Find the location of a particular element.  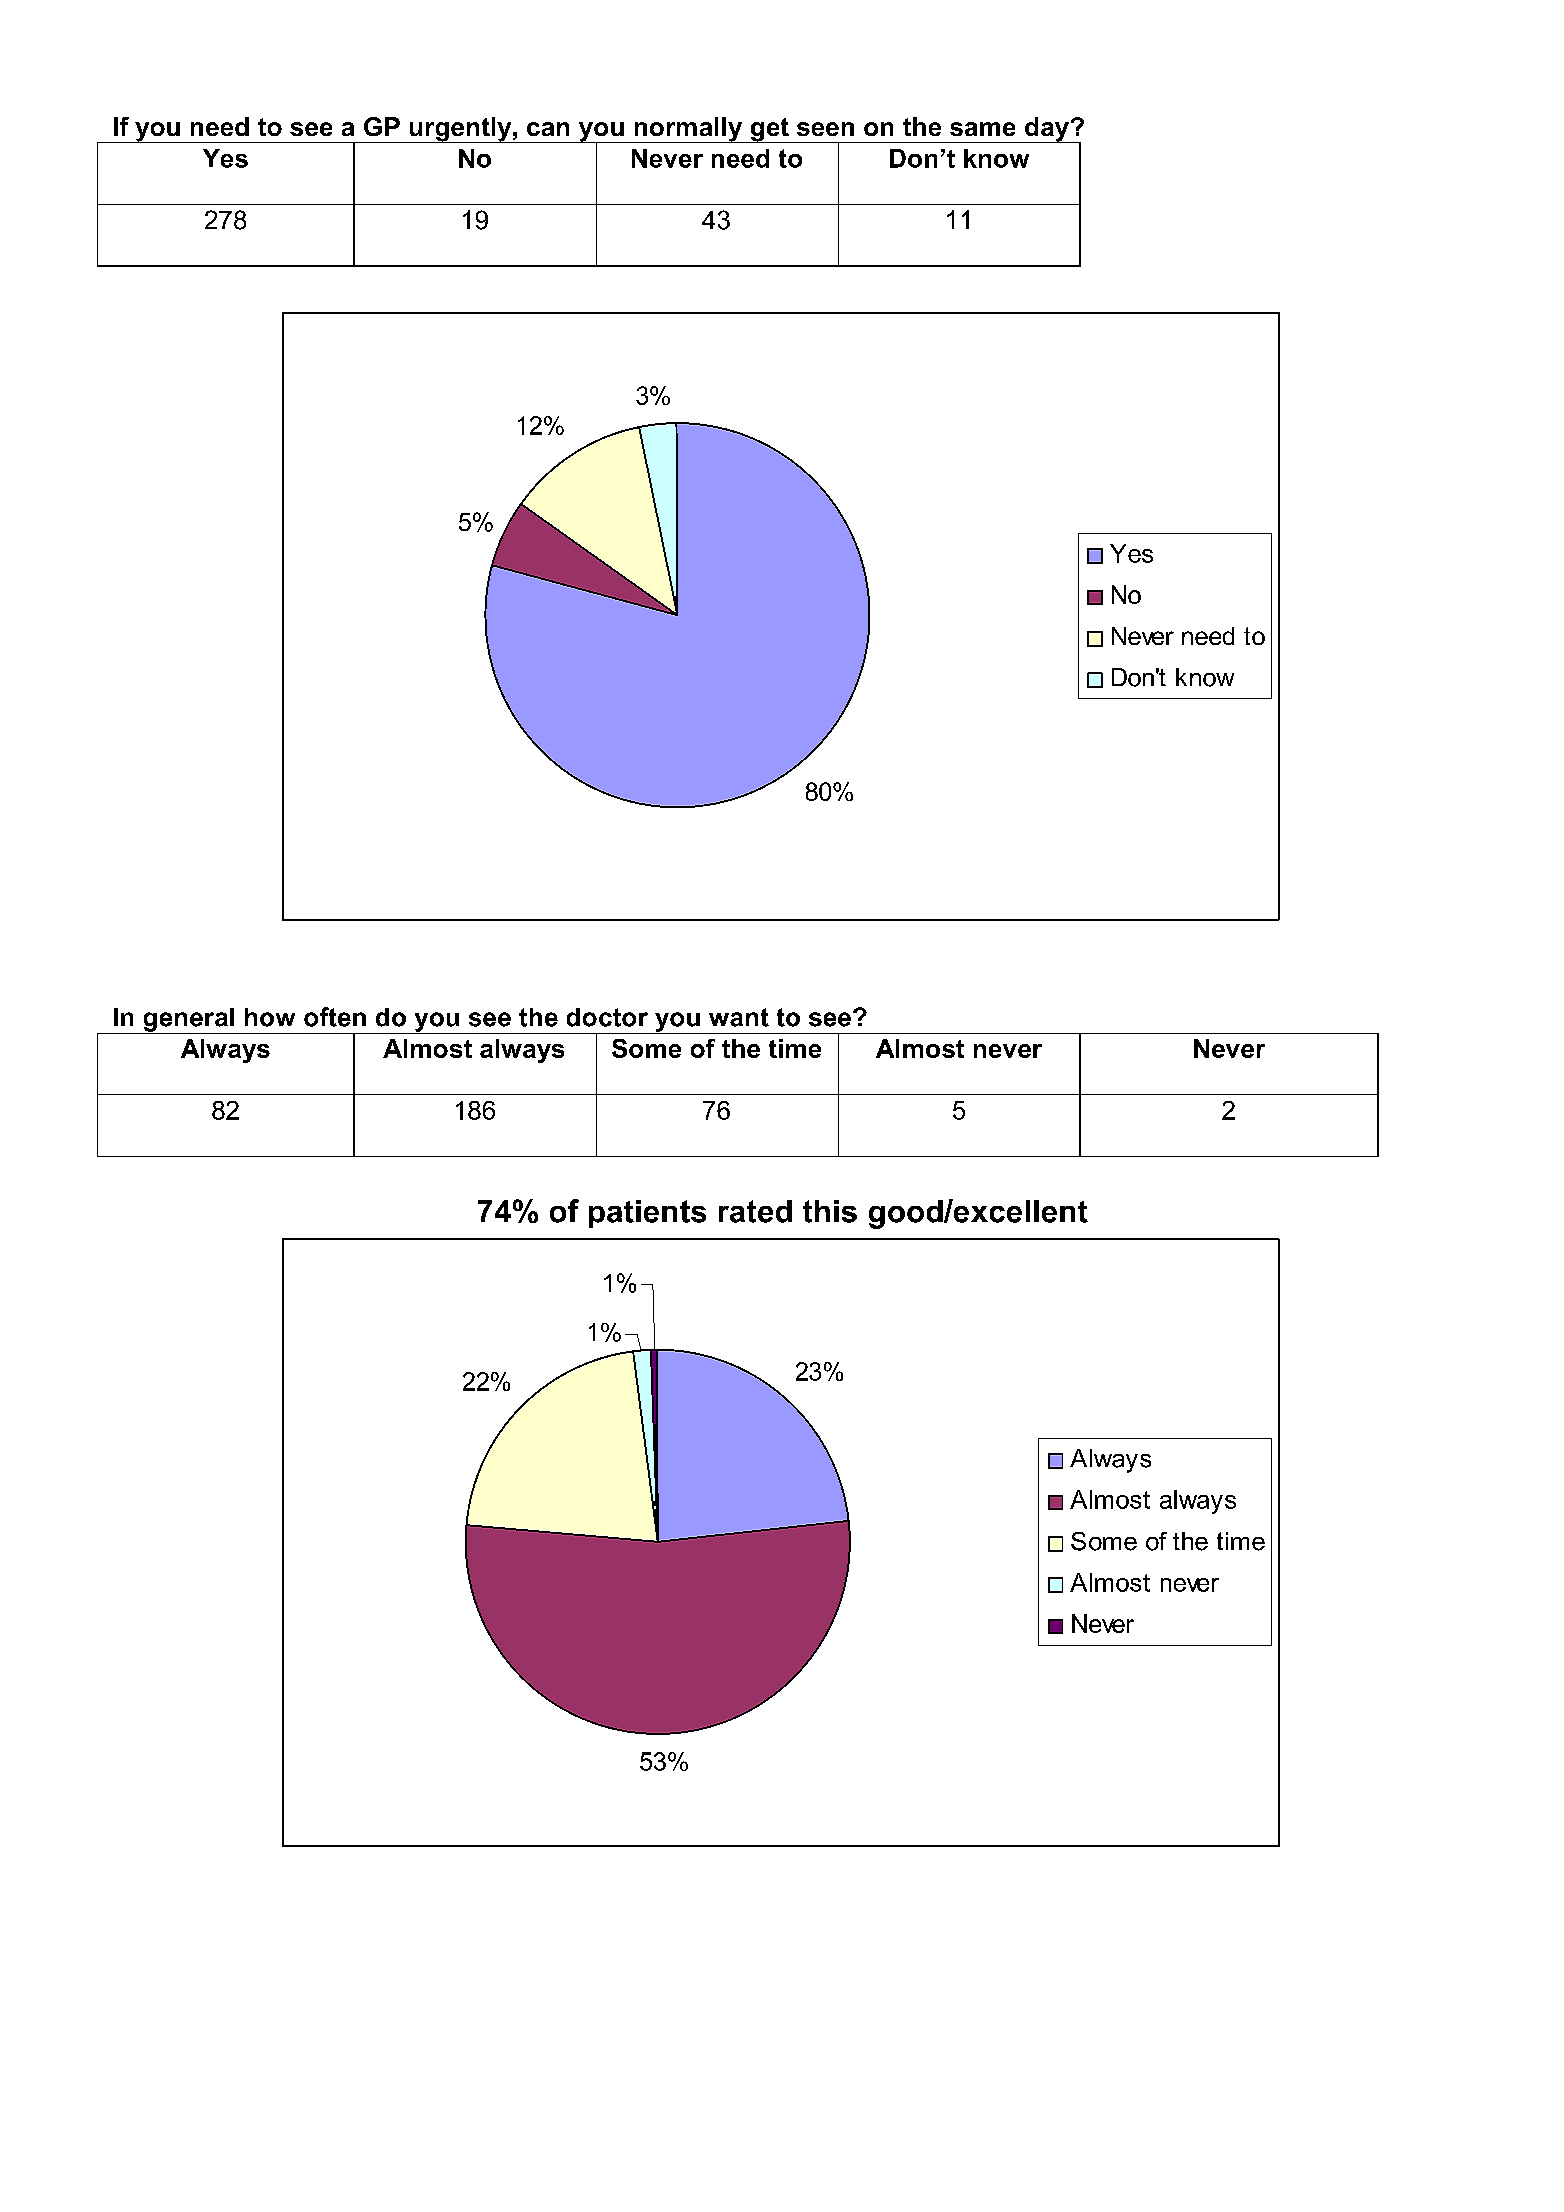

often is located at coordinates (335, 1017).
